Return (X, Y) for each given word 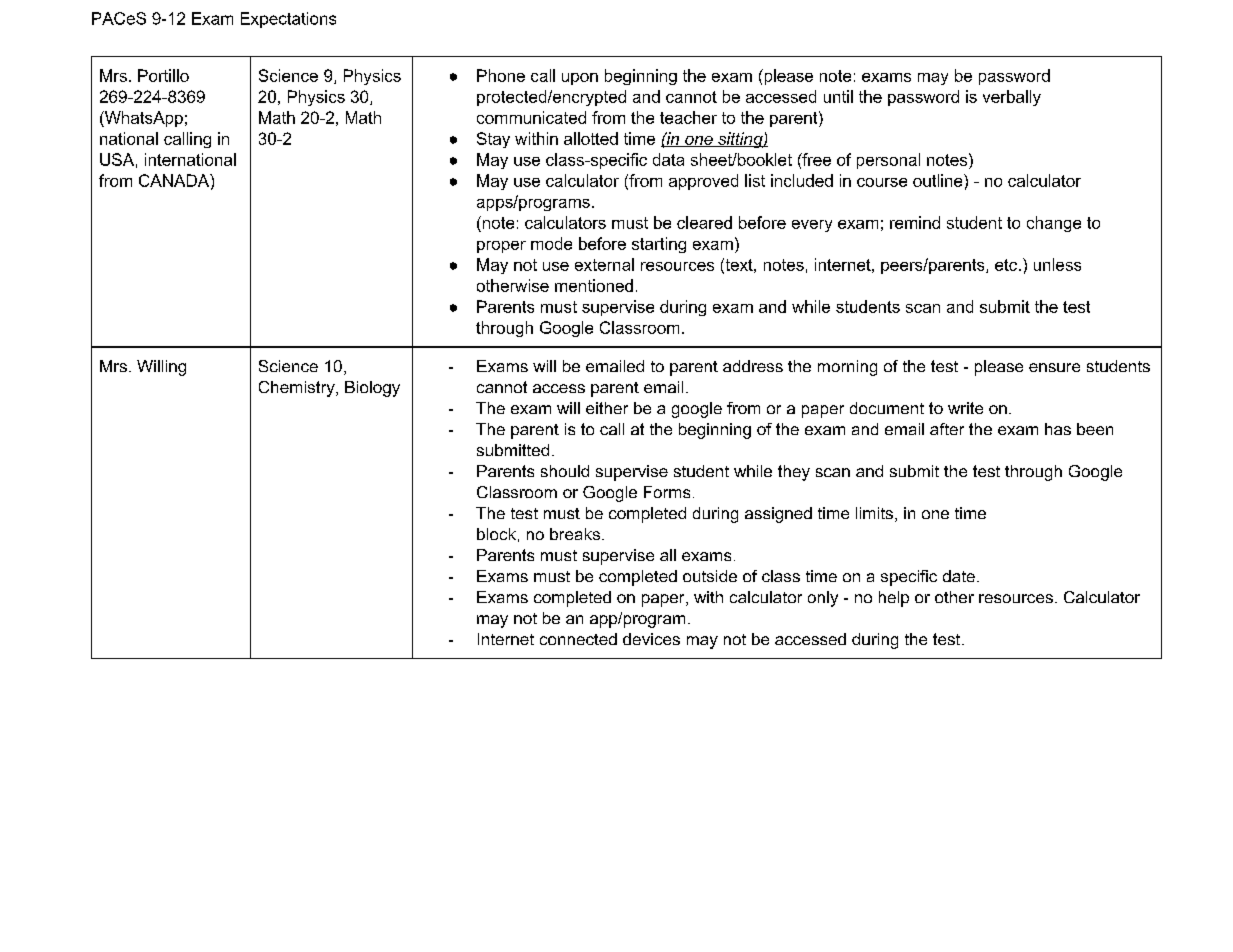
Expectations (288, 20)
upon (580, 79)
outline (939, 180)
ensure (1054, 367)
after (947, 429)
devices (651, 639)
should (565, 471)
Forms (667, 492)
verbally (1012, 98)
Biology (372, 389)
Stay (493, 140)
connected (578, 639)
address (753, 366)
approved (703, 182)
